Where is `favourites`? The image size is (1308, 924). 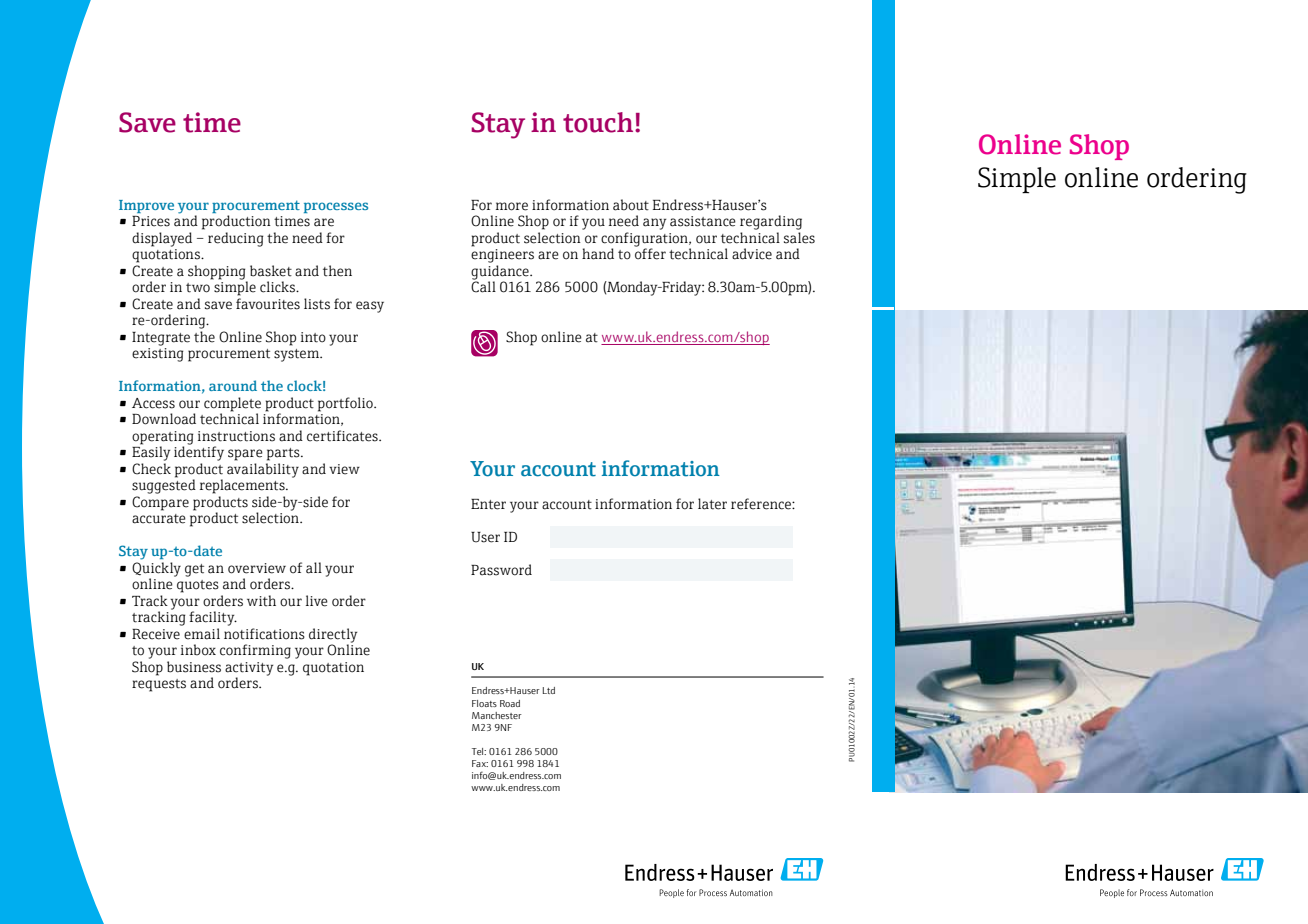
favourites is located at coordinates (268, 304).
